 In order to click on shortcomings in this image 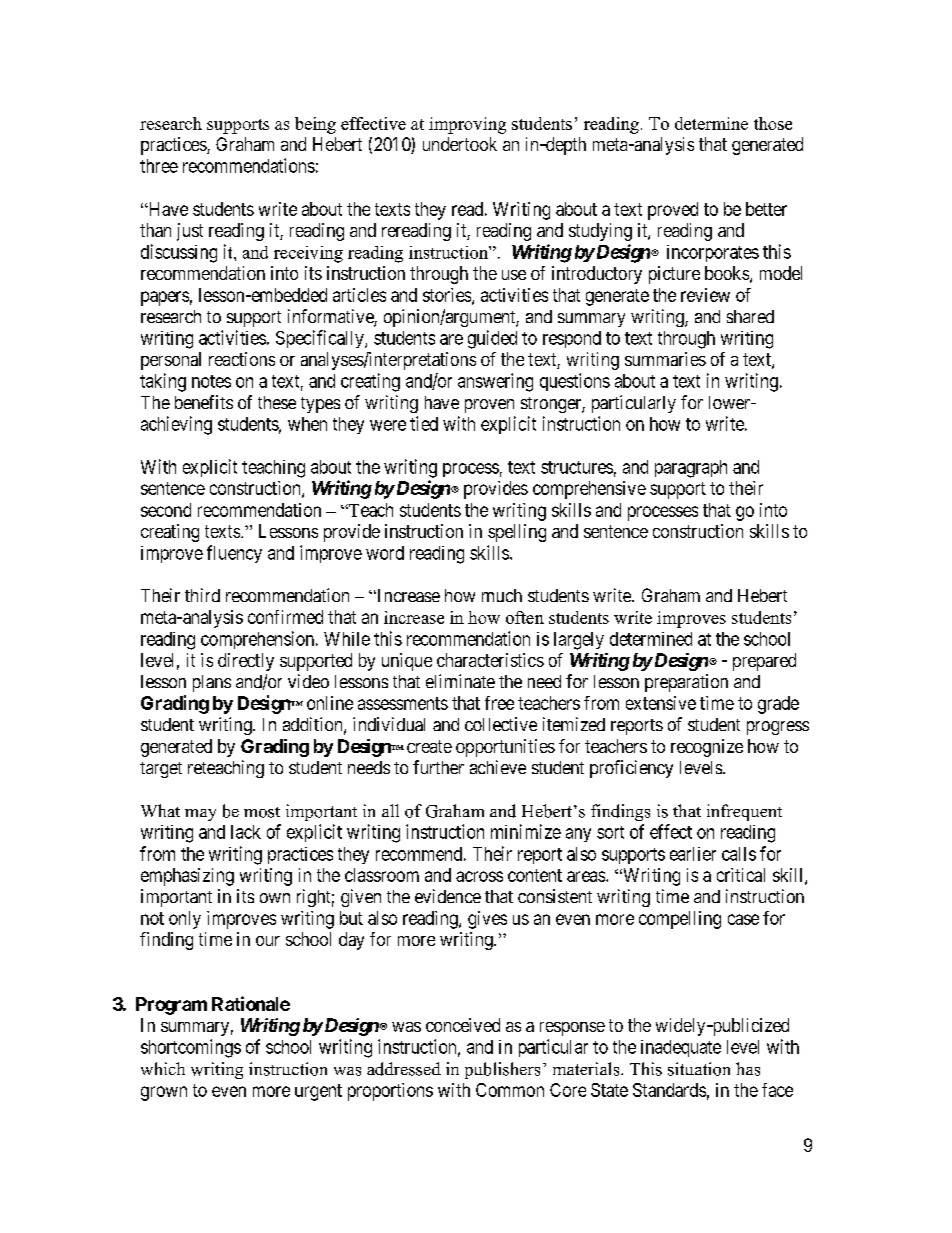, I will do `click(191, 1048)`.
